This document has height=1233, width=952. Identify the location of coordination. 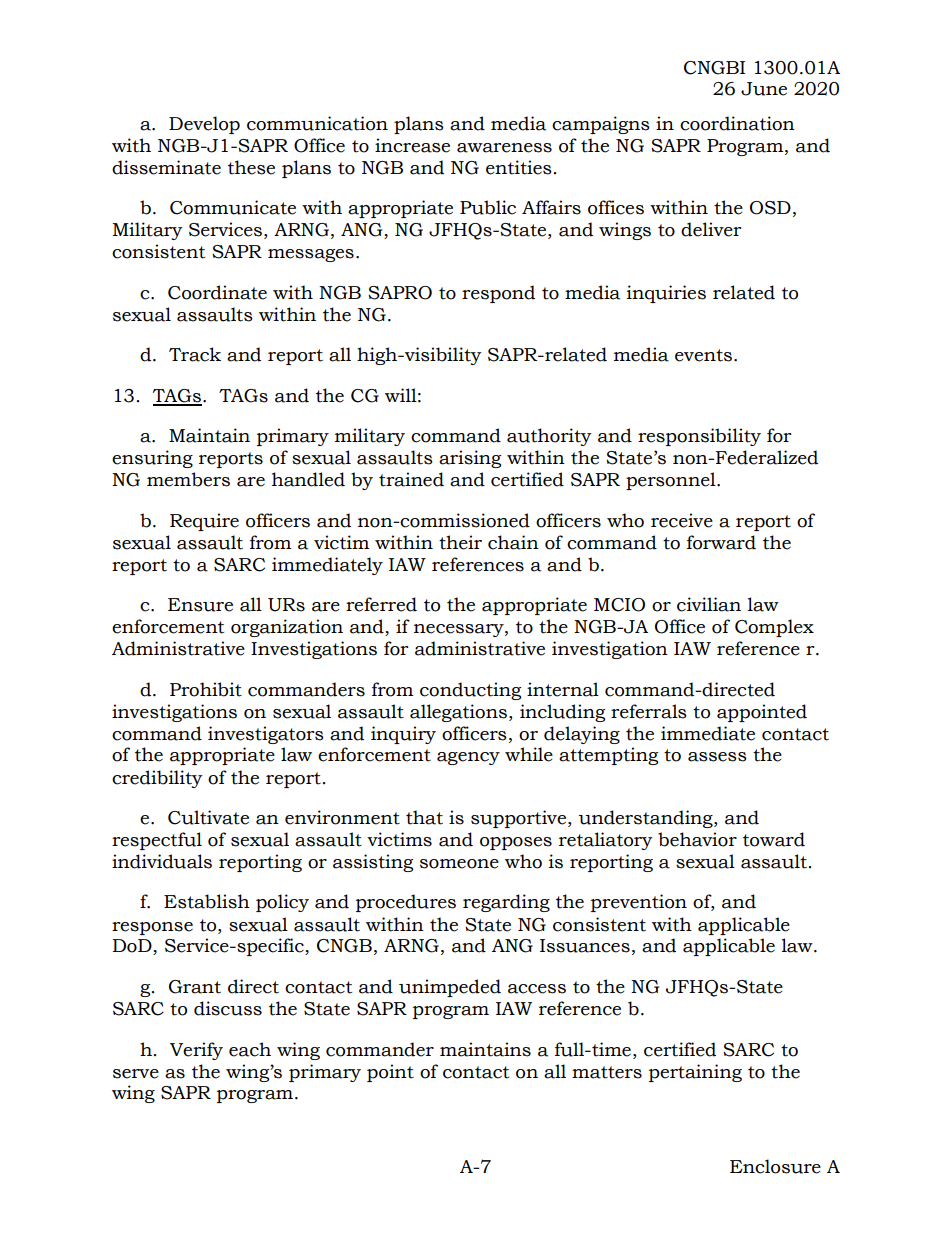
(737, 123).
